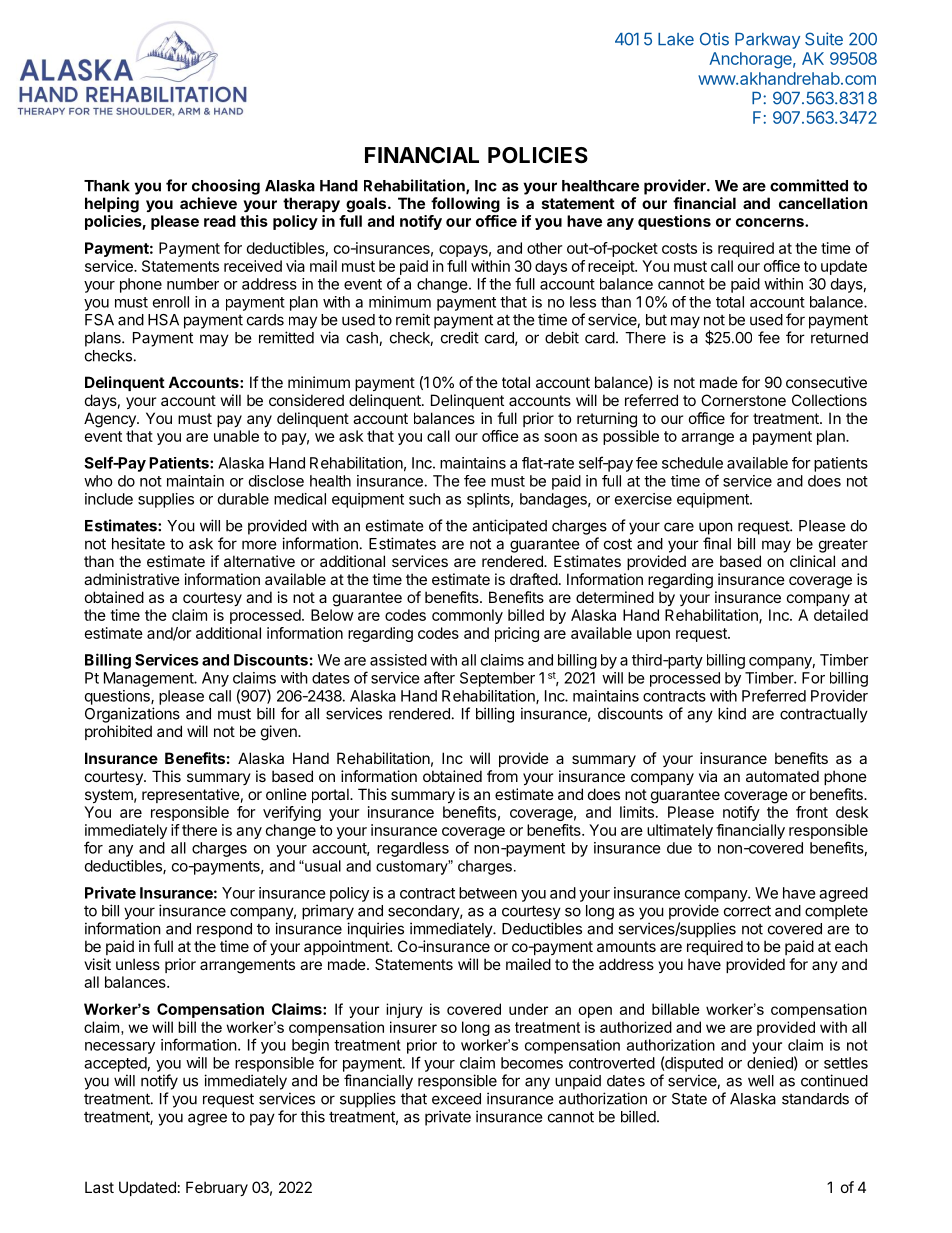 The width and height of the page is (952, 1233). Describe the element at coordinates (456, 1099) in the page. I see `exceed` at that location.
